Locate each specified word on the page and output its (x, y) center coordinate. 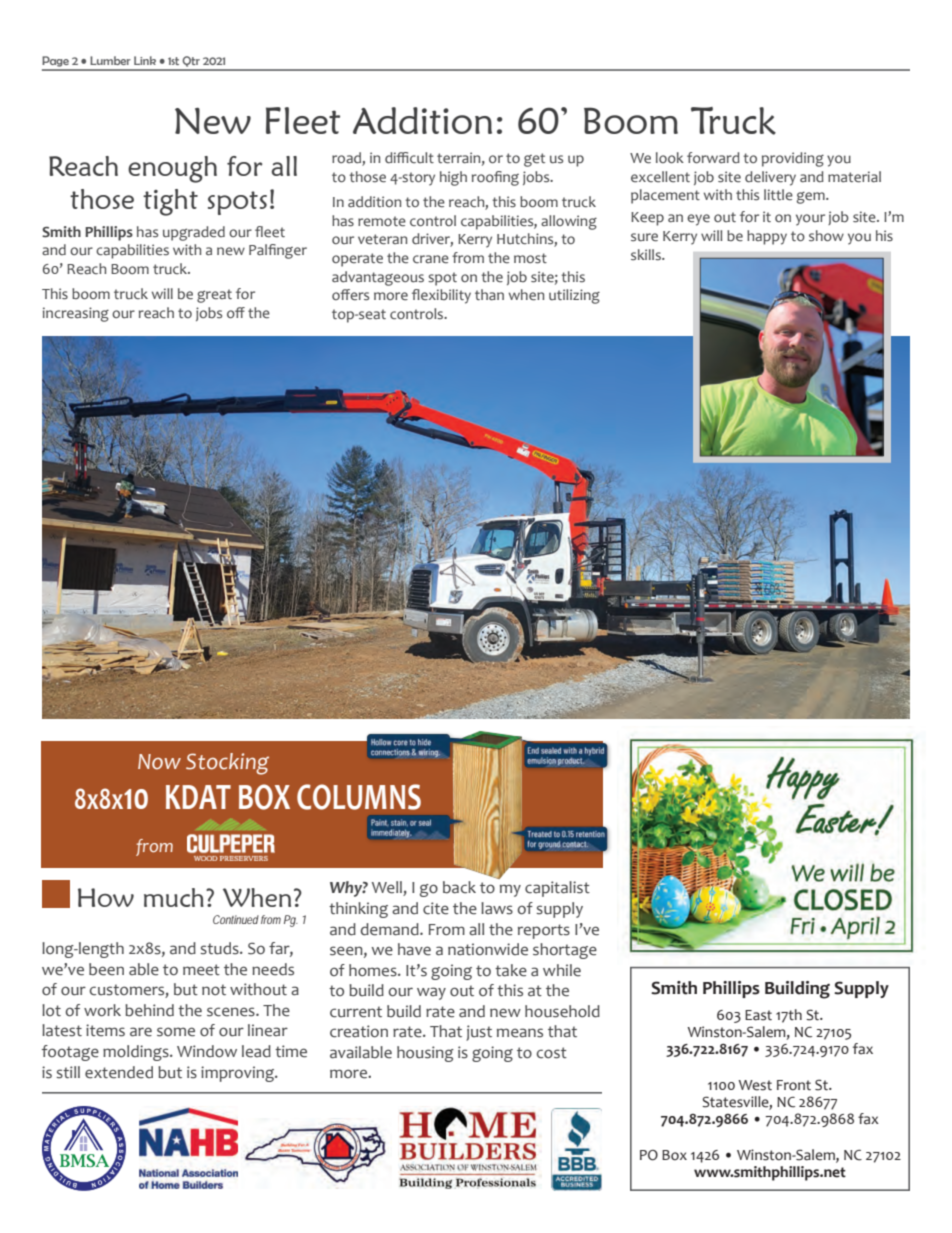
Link (145, 60)
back (459, 887)
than (489, 294)
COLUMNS (359, 797)
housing (425, 1054)
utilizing (574, 296)
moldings (137, 1053)
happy (767, 237)
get (534, 160)
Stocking (227, 764)
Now (159, 762)
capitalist (557, 889)
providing (793, 159)
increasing (76, 314)
